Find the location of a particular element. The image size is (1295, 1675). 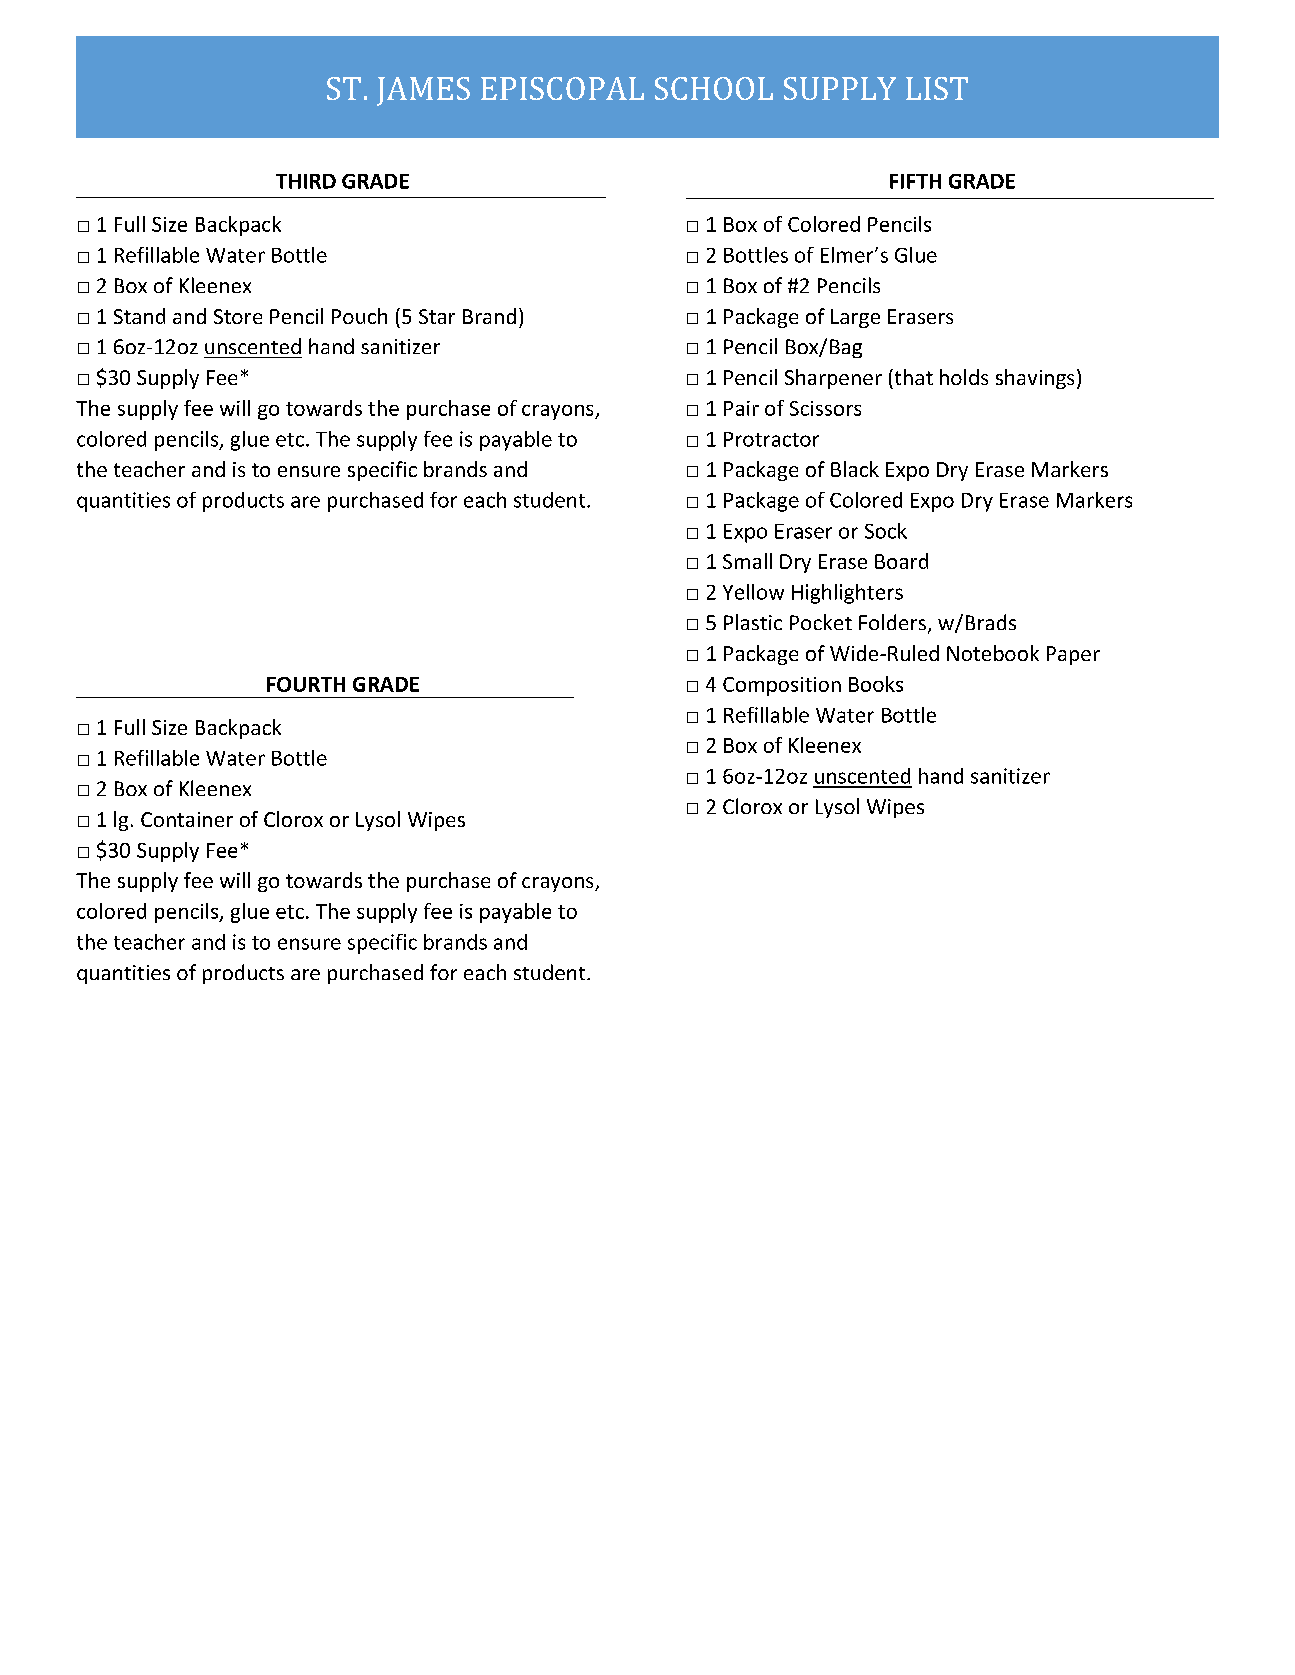

Pouch is located at coordinates (359, 316).
